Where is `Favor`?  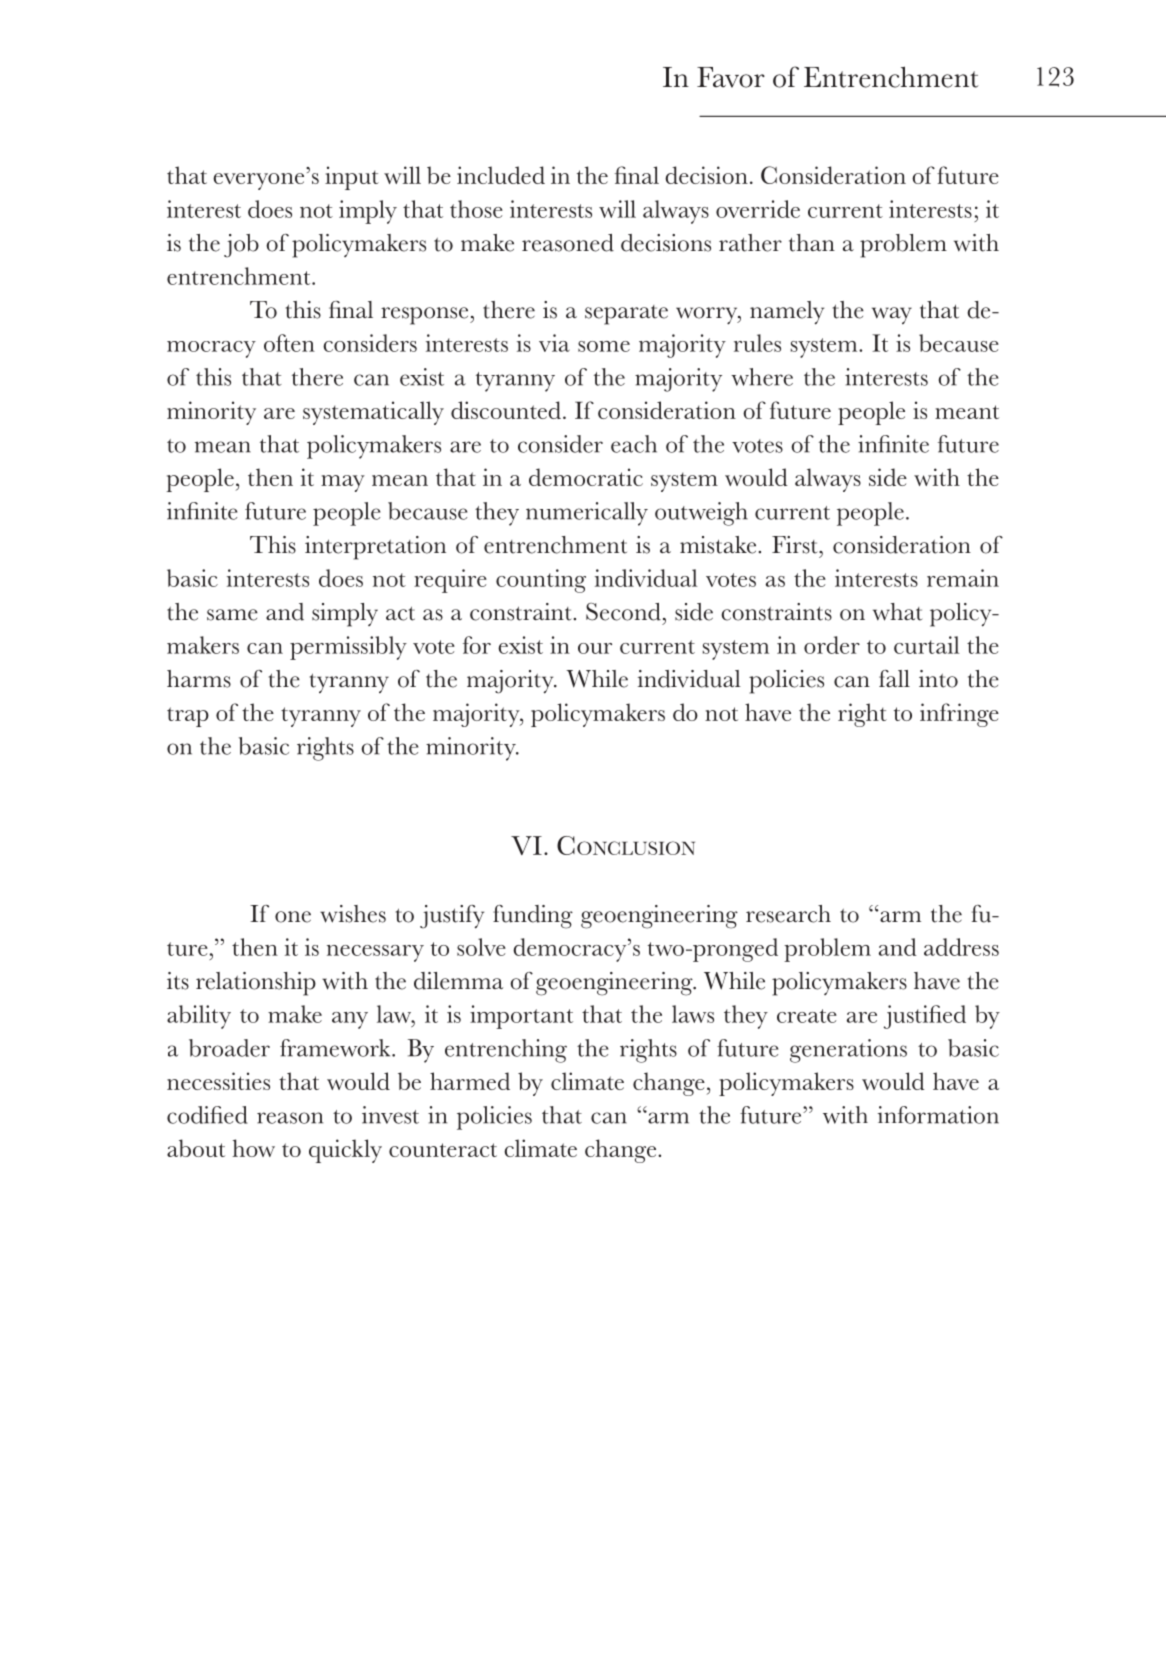 Favor is located at coordinates (731, 77).
